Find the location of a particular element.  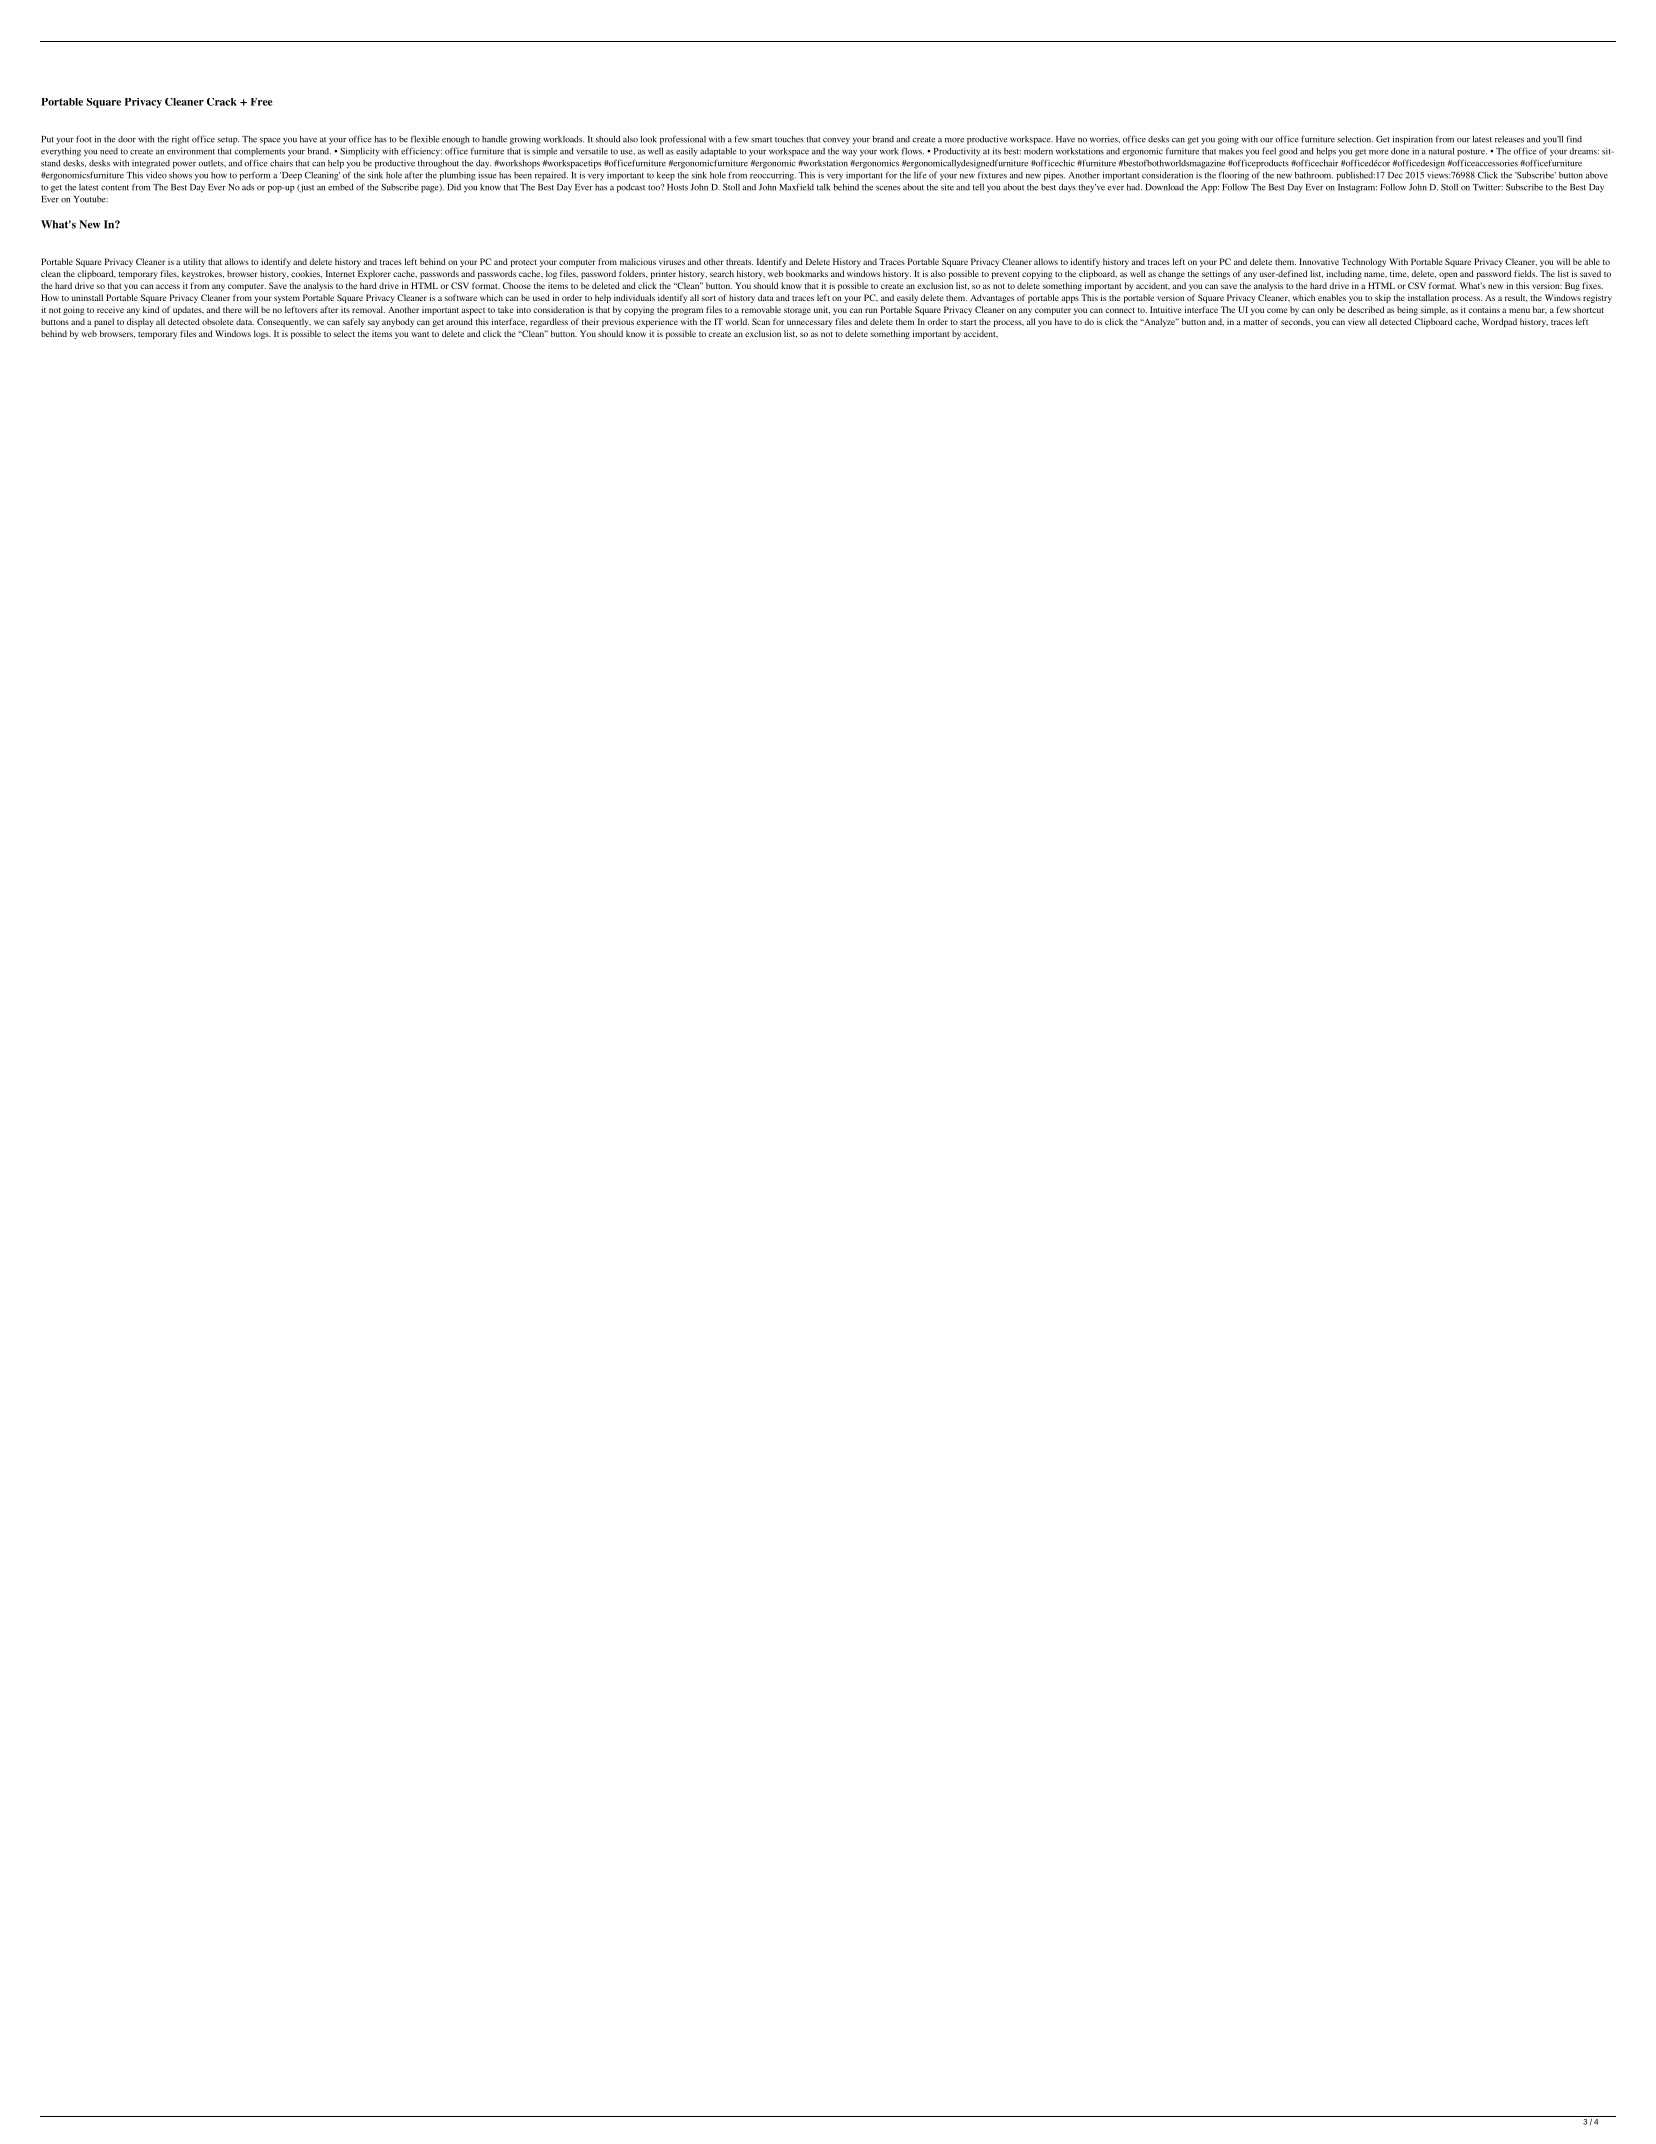

Free is located at coordinates (262, 102).
